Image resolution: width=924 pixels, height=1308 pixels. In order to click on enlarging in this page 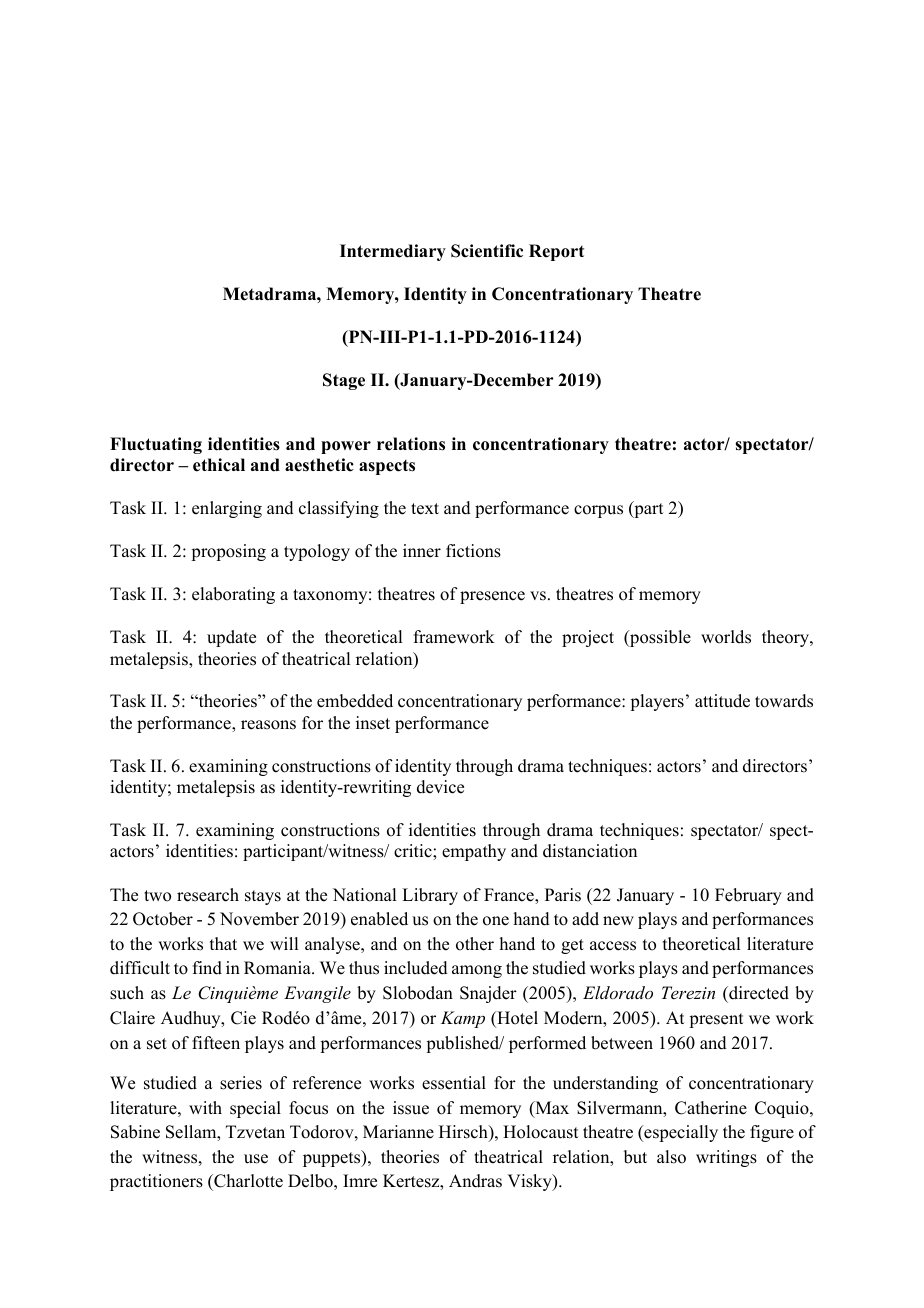, I will do `click(227, 509)`.
